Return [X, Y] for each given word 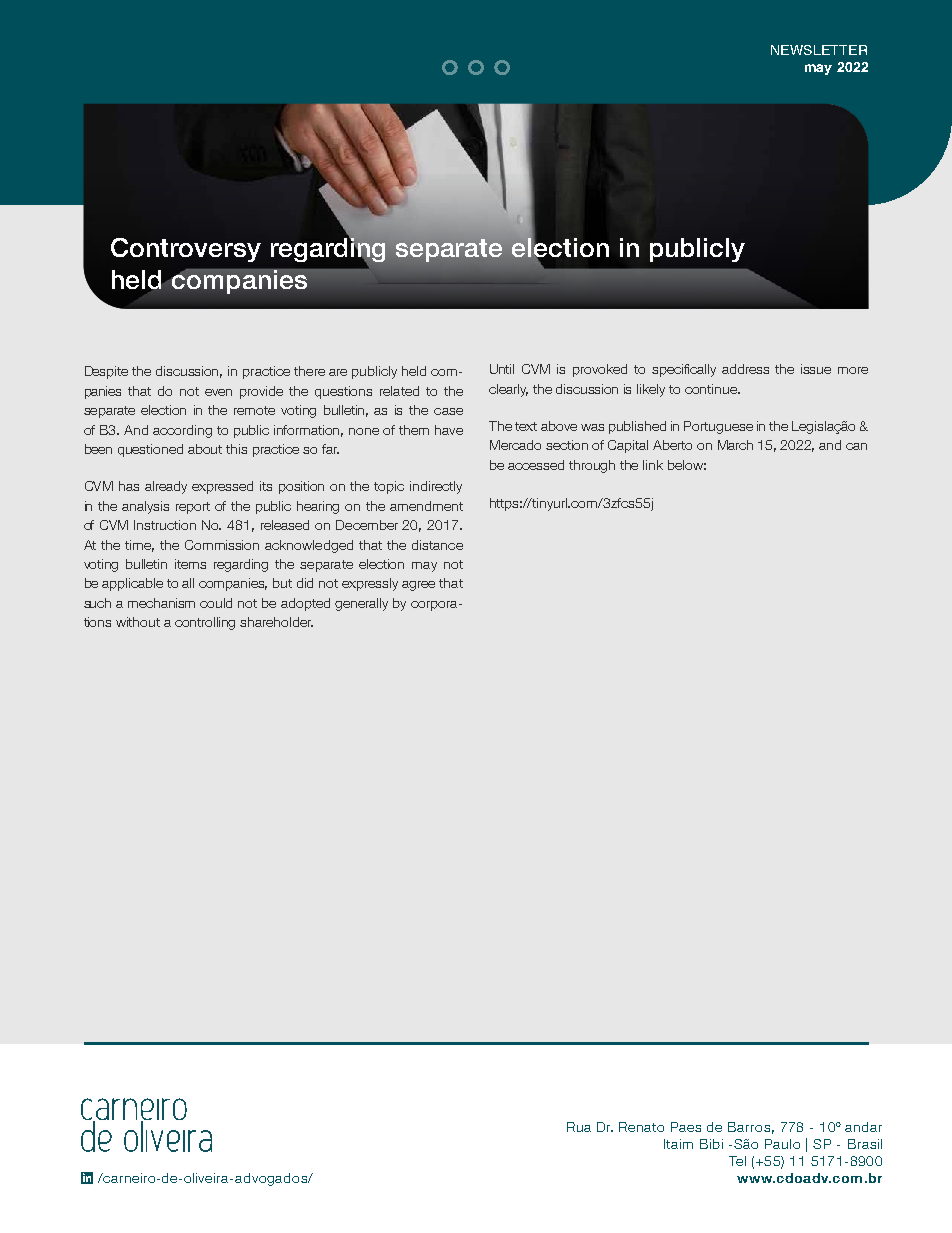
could [216, 603]
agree [418, 586]
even [218, 392]
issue [816, 369]
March [735, 445]
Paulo [782, 1144]
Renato [641, 1127]
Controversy [186, 250]
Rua [579, 1127]
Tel [737, 1161]
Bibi [711, 1144]
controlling [205, 623]
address [745, 369]
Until [502, 369]
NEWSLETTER [819, 50]
